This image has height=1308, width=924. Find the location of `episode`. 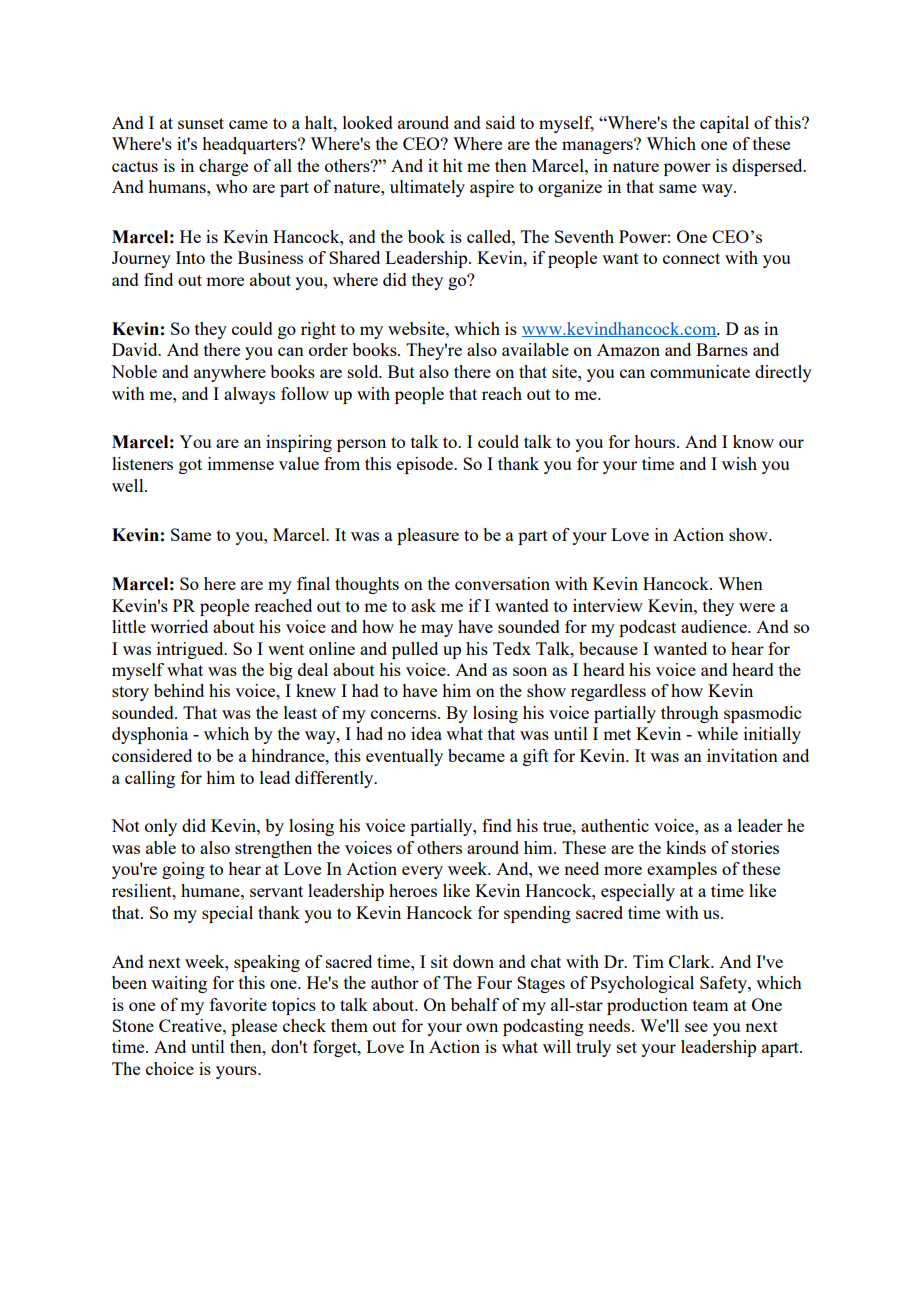

episode is located at coordinates (426, 465).
